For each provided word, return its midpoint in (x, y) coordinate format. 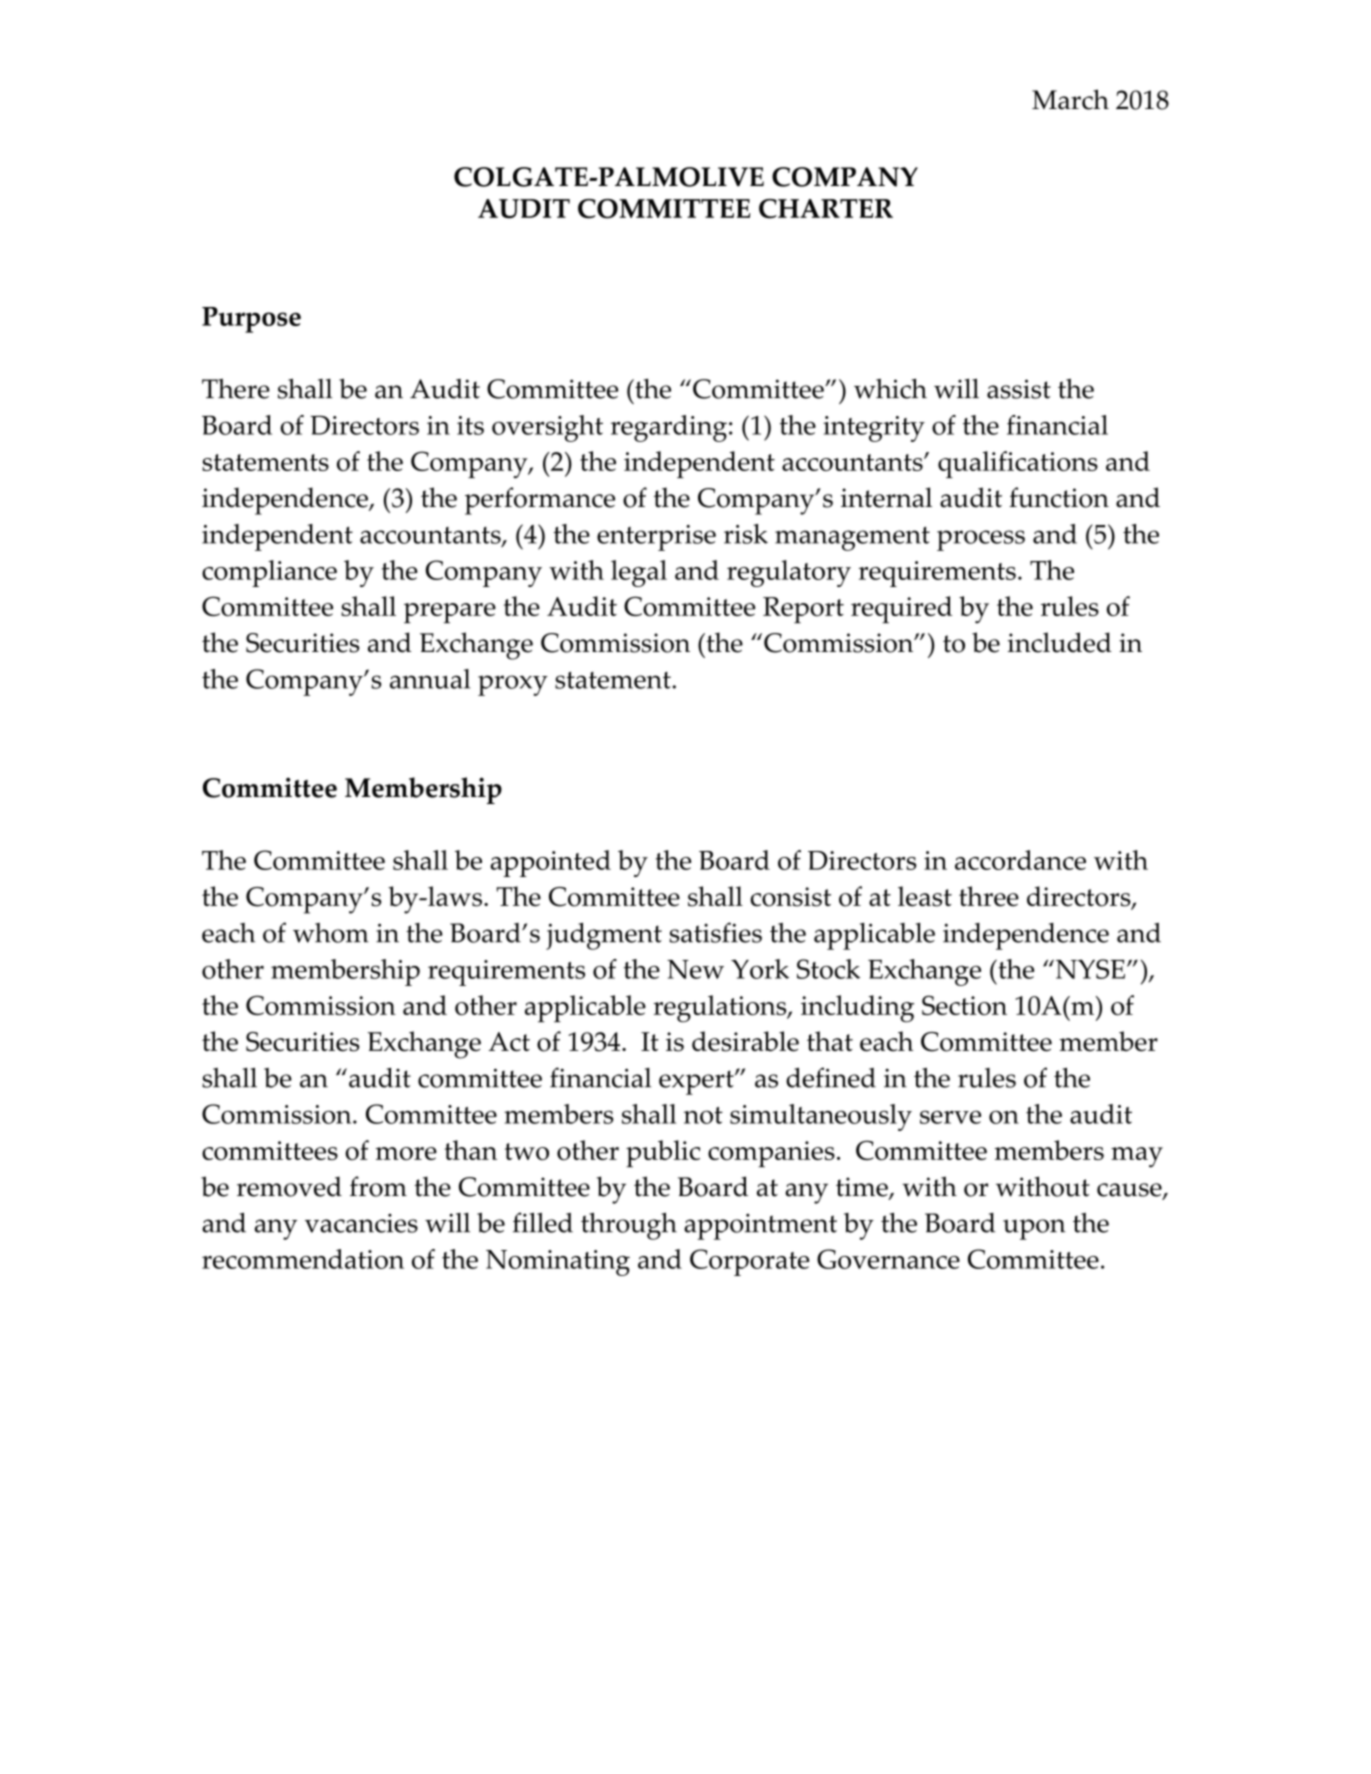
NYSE (1089, 969)
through (629, 1226)
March (1070, 99)
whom (331, 933)
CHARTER (826, 209)
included (1060, 642)
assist (1019, 389)
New (695, 969)
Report (803, 610)
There (236, 388)
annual (430, 679)
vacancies (361, 1223)
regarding (669, 428)
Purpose (251, 320)
